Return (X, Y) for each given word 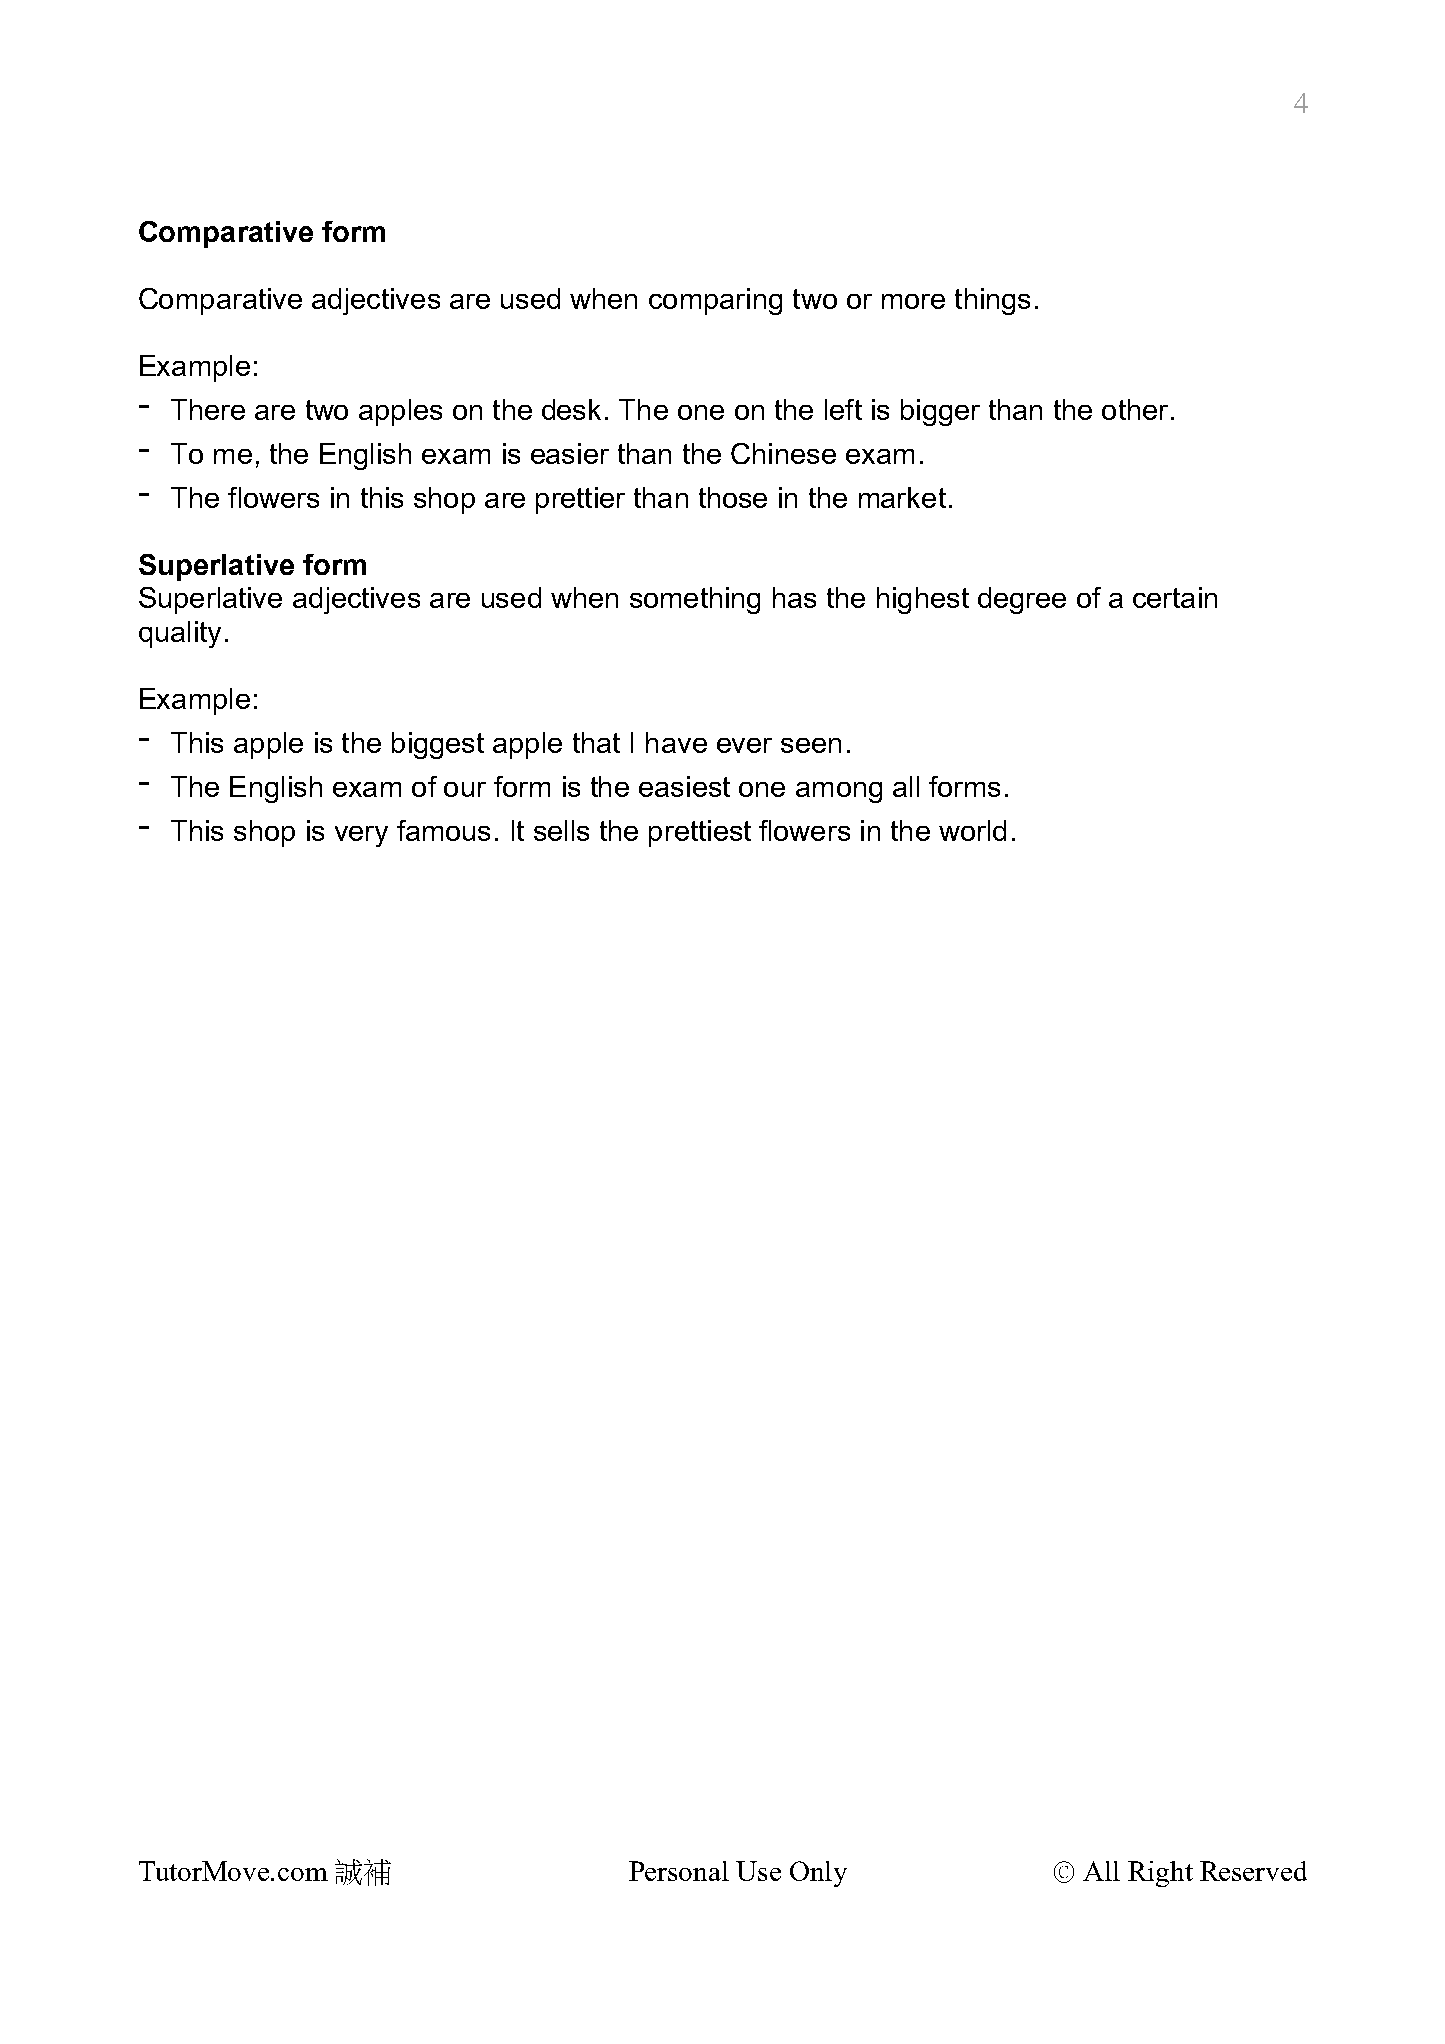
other (1135, 409)
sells (561, 830)
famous (443, 830)
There (208, 409)
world (972, 830)
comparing (715, 301)
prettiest (700, 833)
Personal (679, 1871)
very (361, 836)
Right (1160, 1874)
